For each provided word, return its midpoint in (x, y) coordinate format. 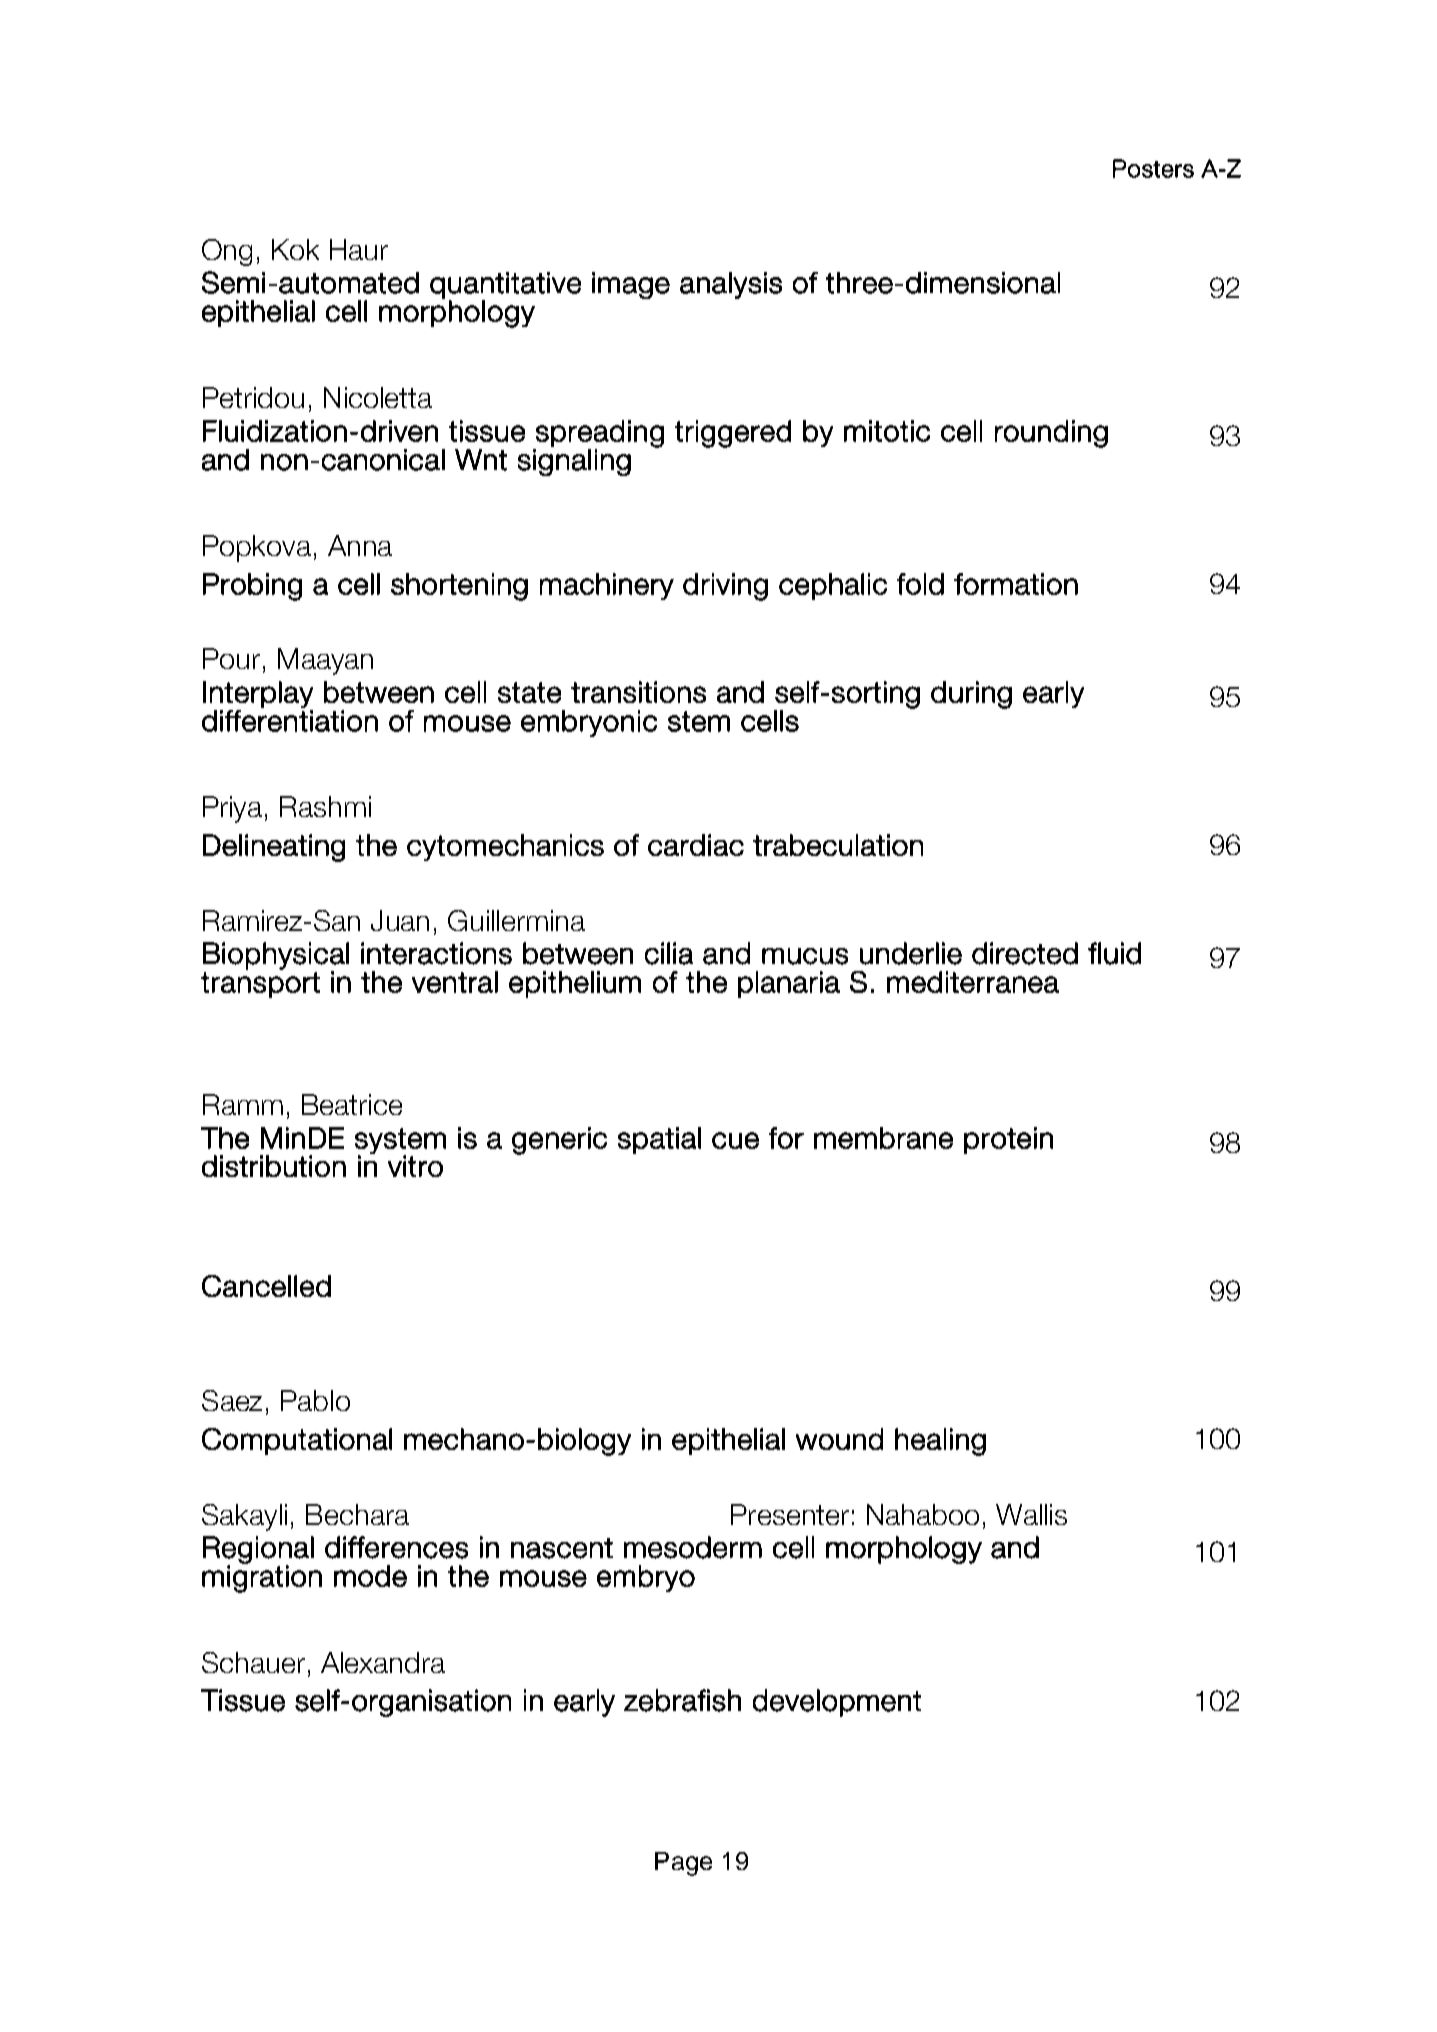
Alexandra (383, 1662)
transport (260, 985)
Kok (295, 249)
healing (940, 1442)
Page (683, 1864)
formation (1016, 584)
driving (725, 587)
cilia (669, 953)
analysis (731, 285)
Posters (1153, 168)
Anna (360, 545)
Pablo (315, 1400)
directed (1025, 953)
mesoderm (693, 1547)
